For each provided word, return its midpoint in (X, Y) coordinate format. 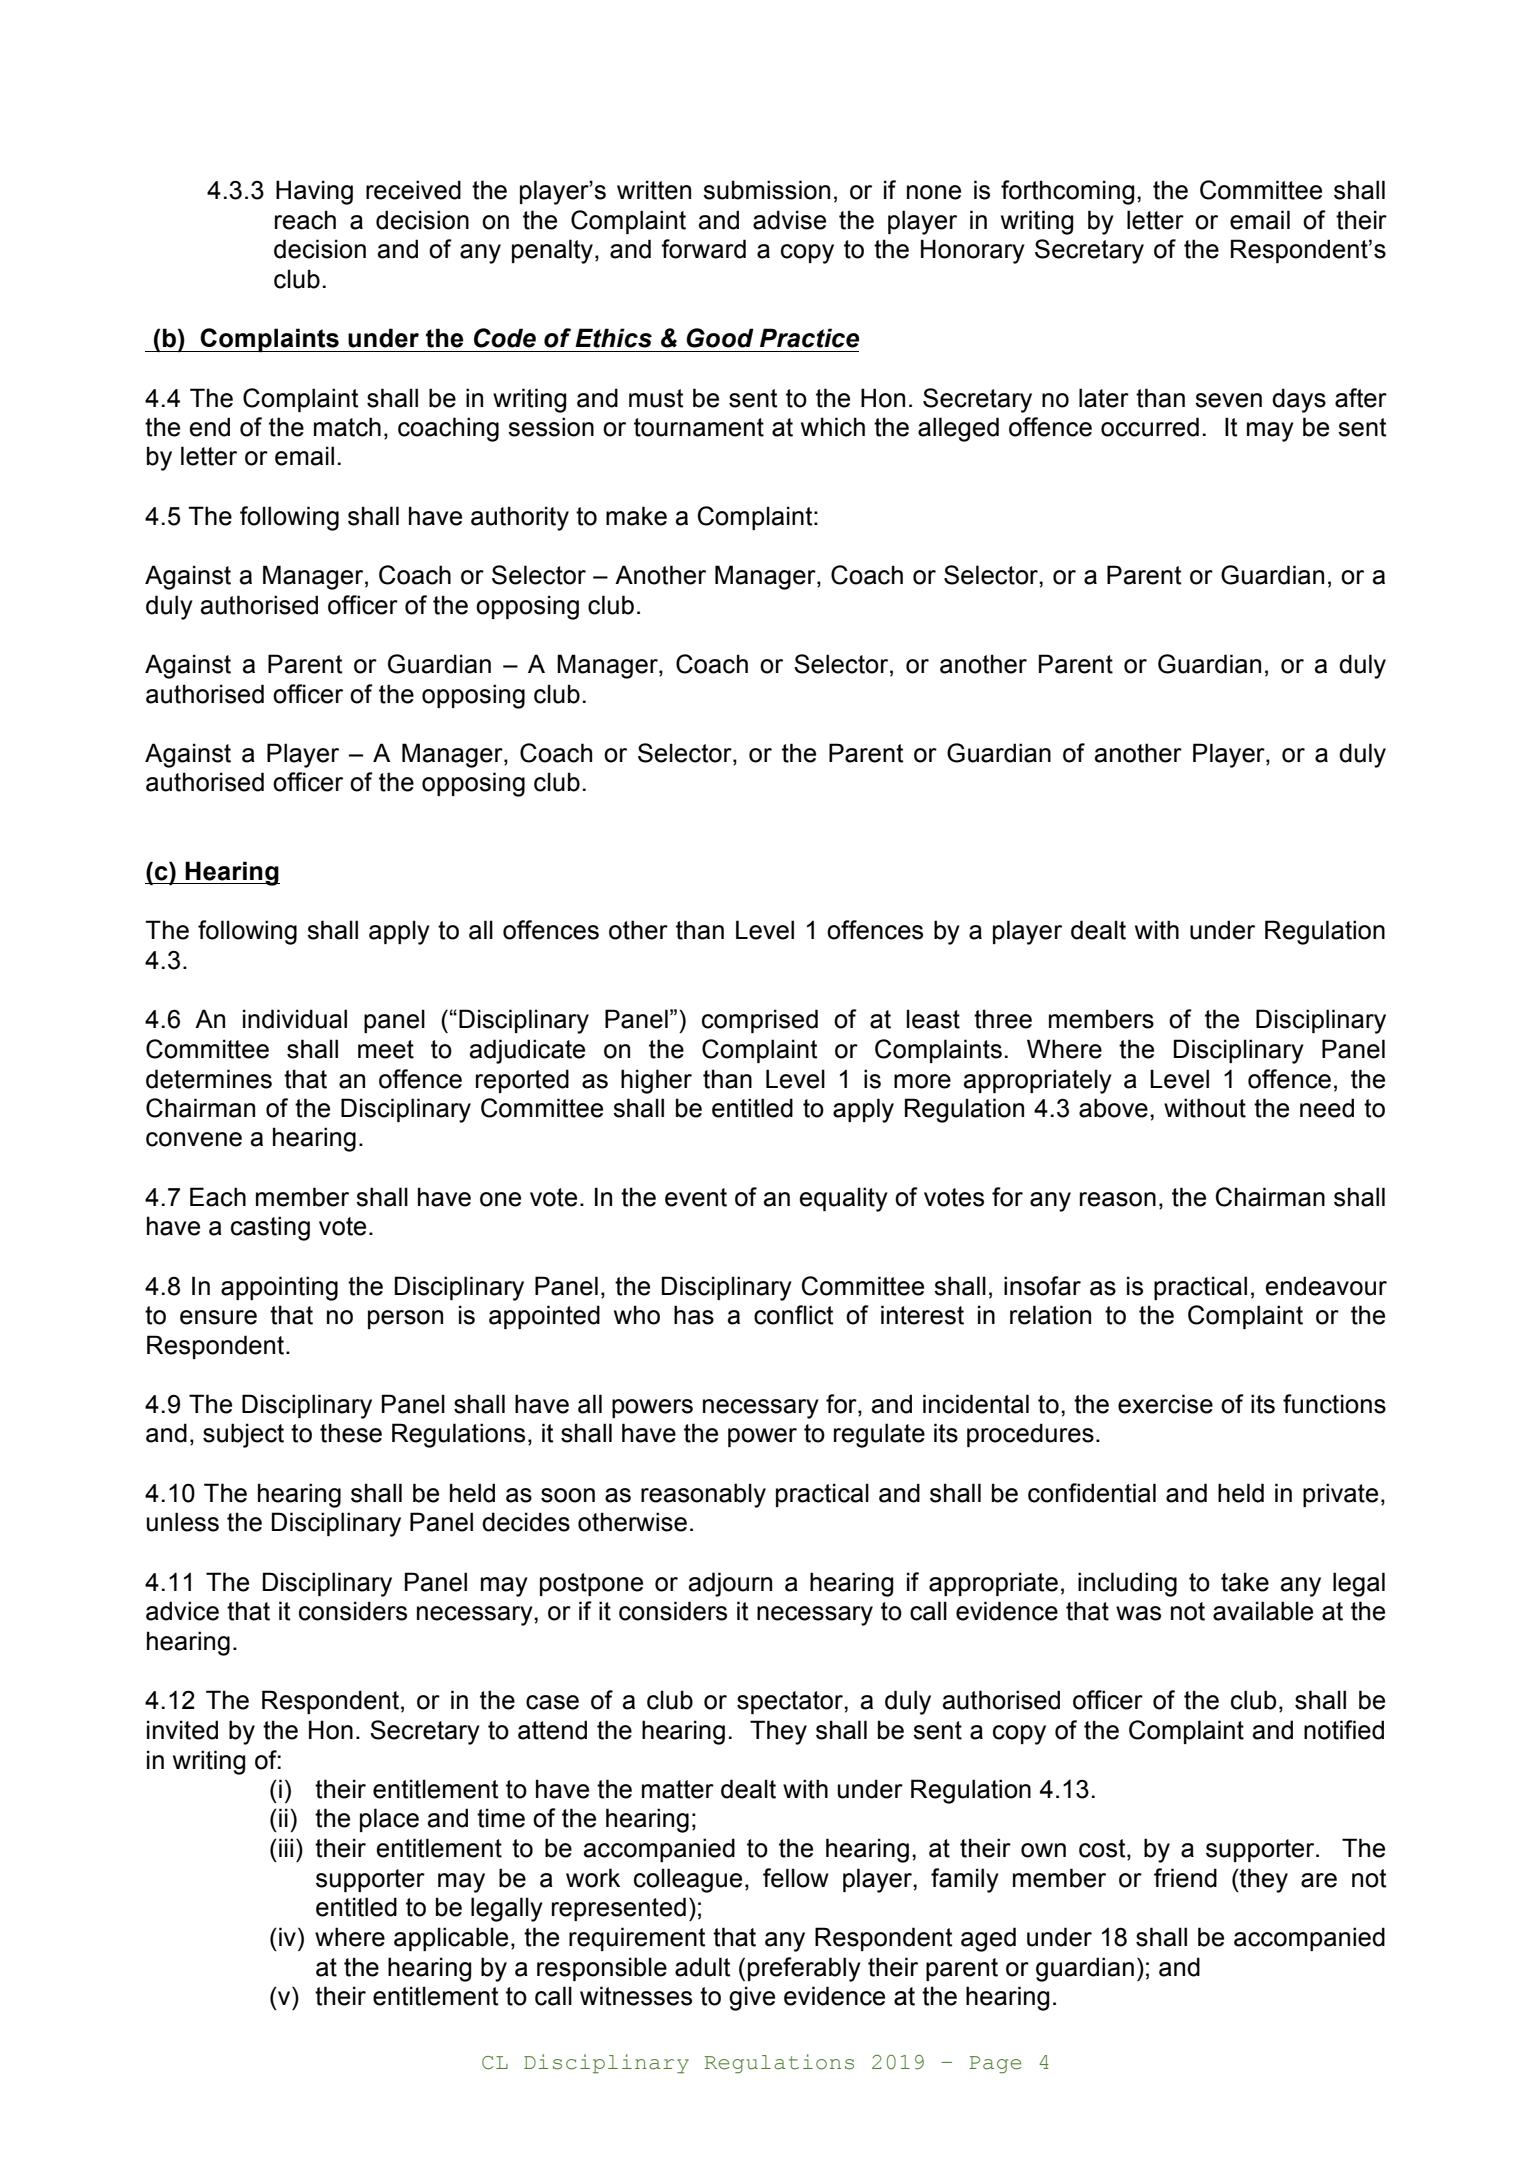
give (752, 1998)
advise (789, 220)
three (1003, 1019)
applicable (451, 1939)
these (351, 1433)
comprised (760, 1021)
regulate (879, 1435)
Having (314, 192)
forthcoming (1067, 192)
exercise (1165, 1404)
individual (295, 1019)
